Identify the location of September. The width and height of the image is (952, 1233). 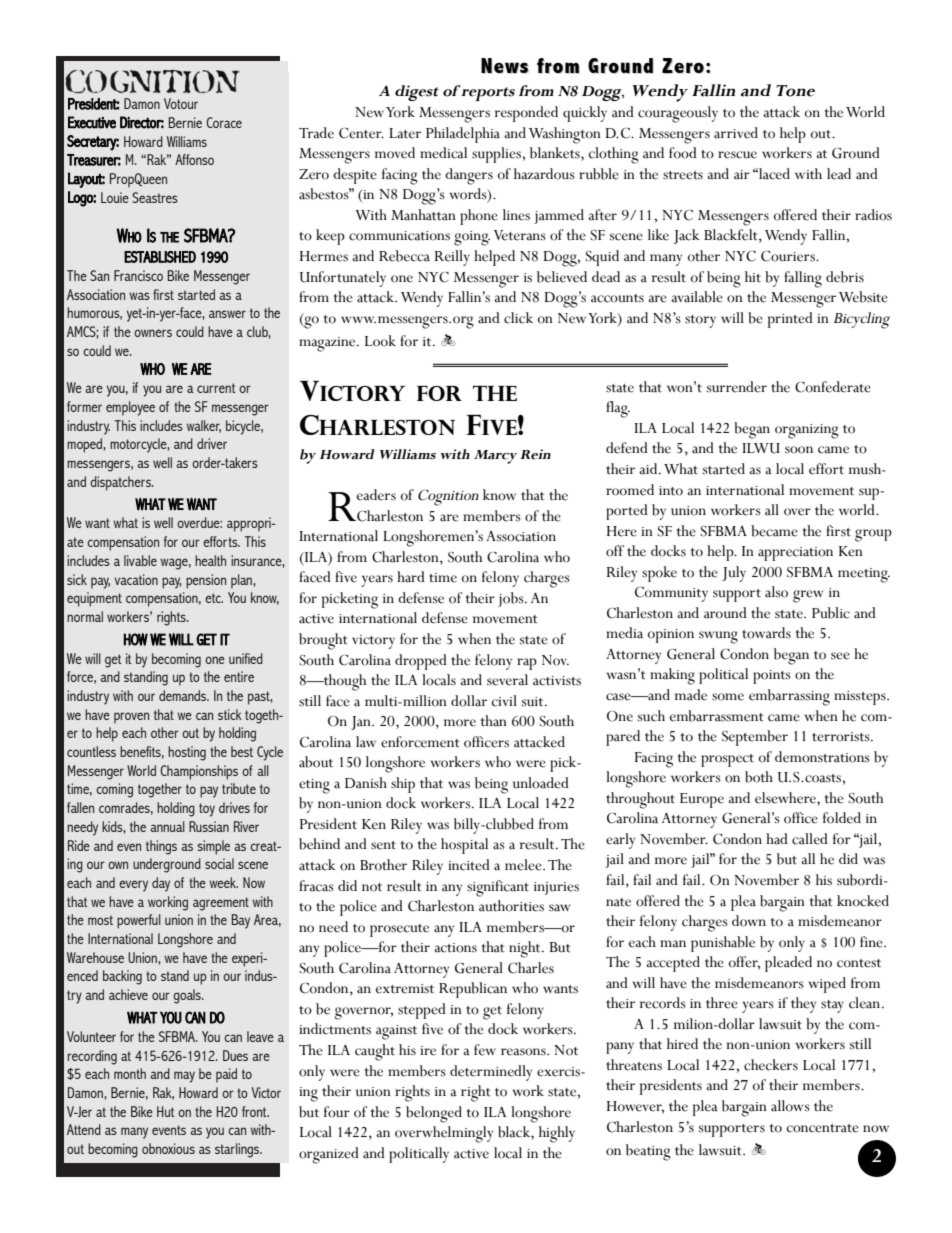
(755, 738).
